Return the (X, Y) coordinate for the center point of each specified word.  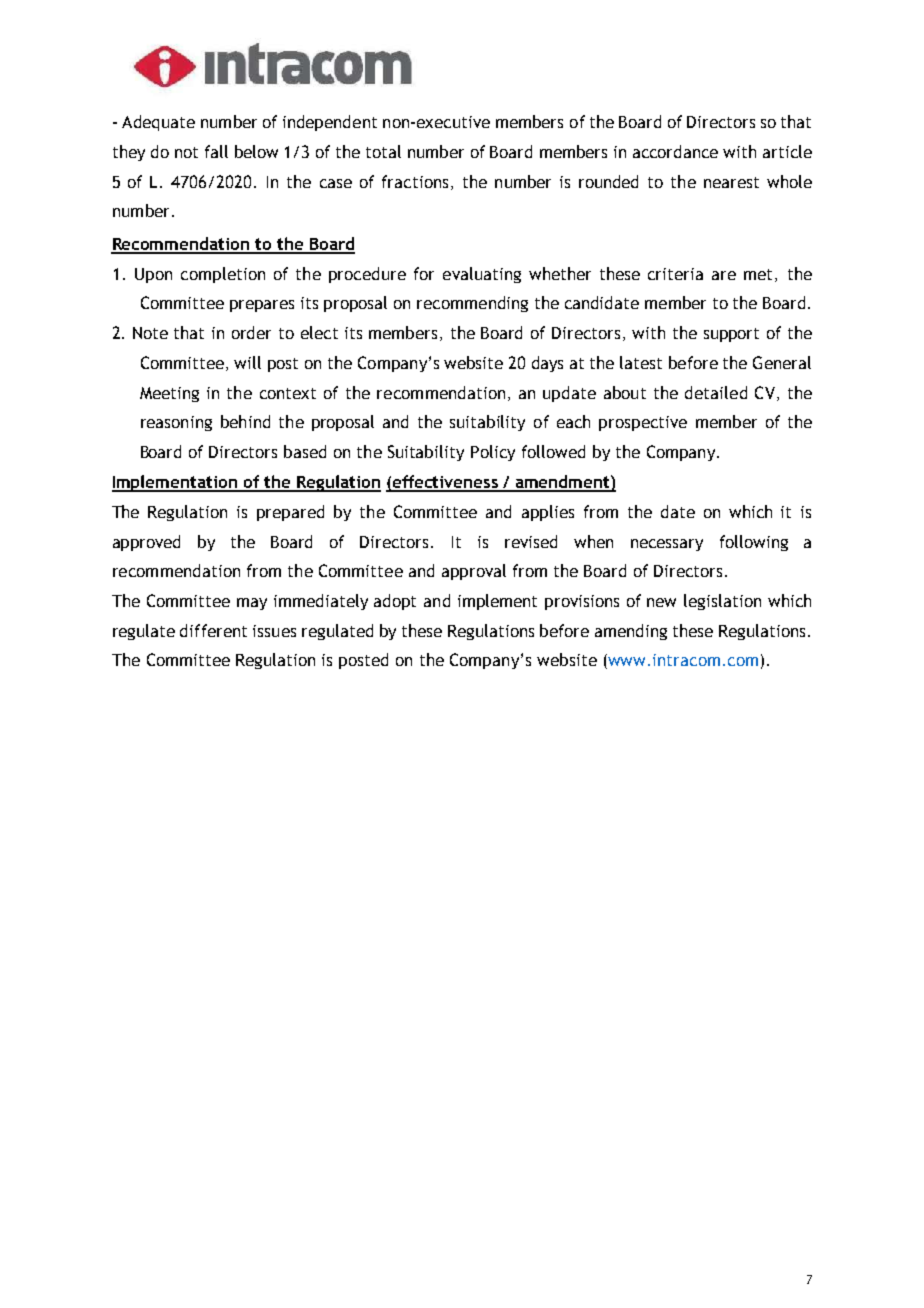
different (213, 630)
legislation (722, 602)
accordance (675, 151)
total (383, 151)
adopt (395, 602)
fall (216, 151)
